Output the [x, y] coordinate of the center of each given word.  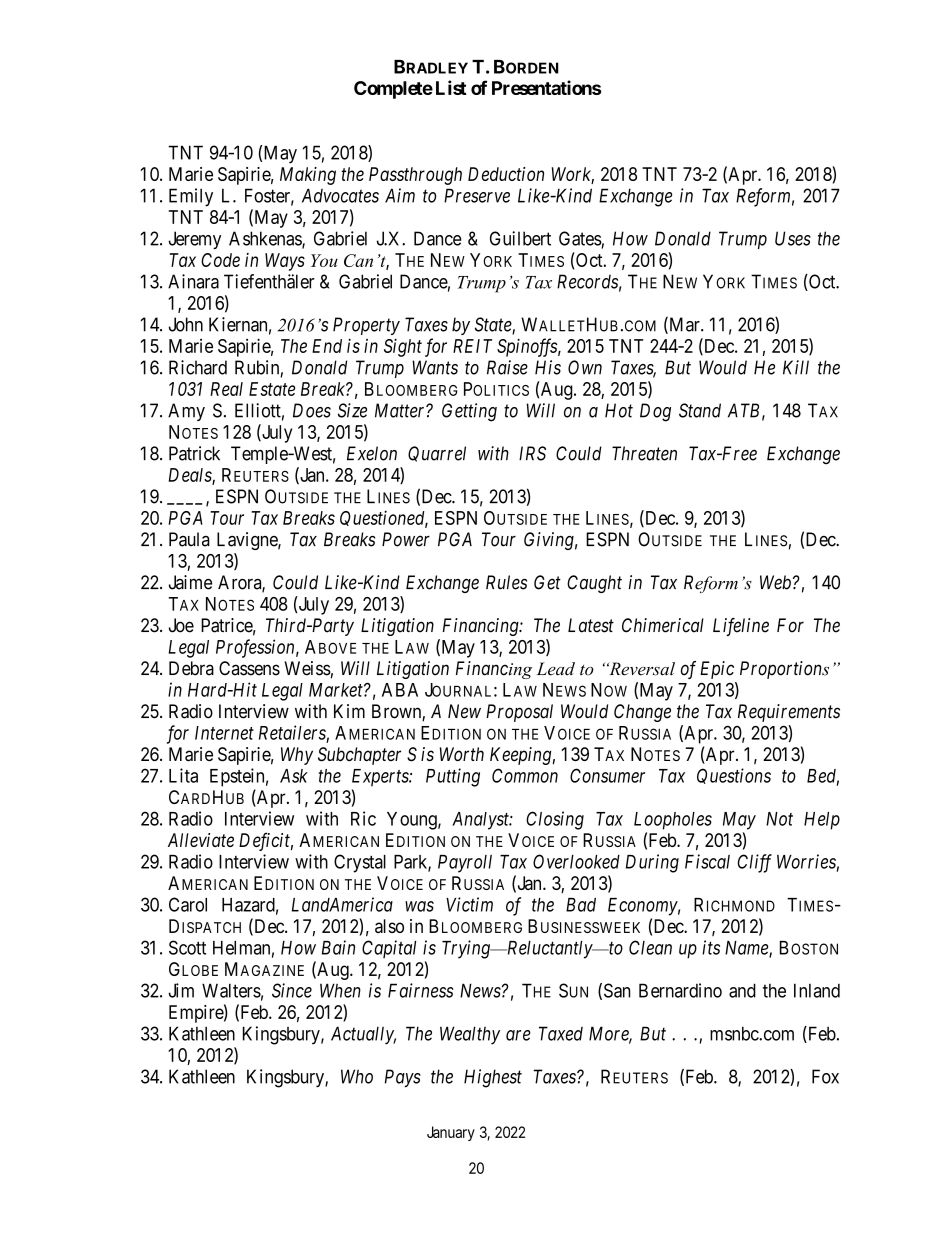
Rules [506, 582]
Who [357, 1076]
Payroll [465, 864]
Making [308, 176]
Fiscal [707, 861]
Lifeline [741, 627]
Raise [507, 367]
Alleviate [201, 840]
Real [226, 389]
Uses [793, 238]
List [451, 87]
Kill [796, 367]
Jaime [190, 582]
